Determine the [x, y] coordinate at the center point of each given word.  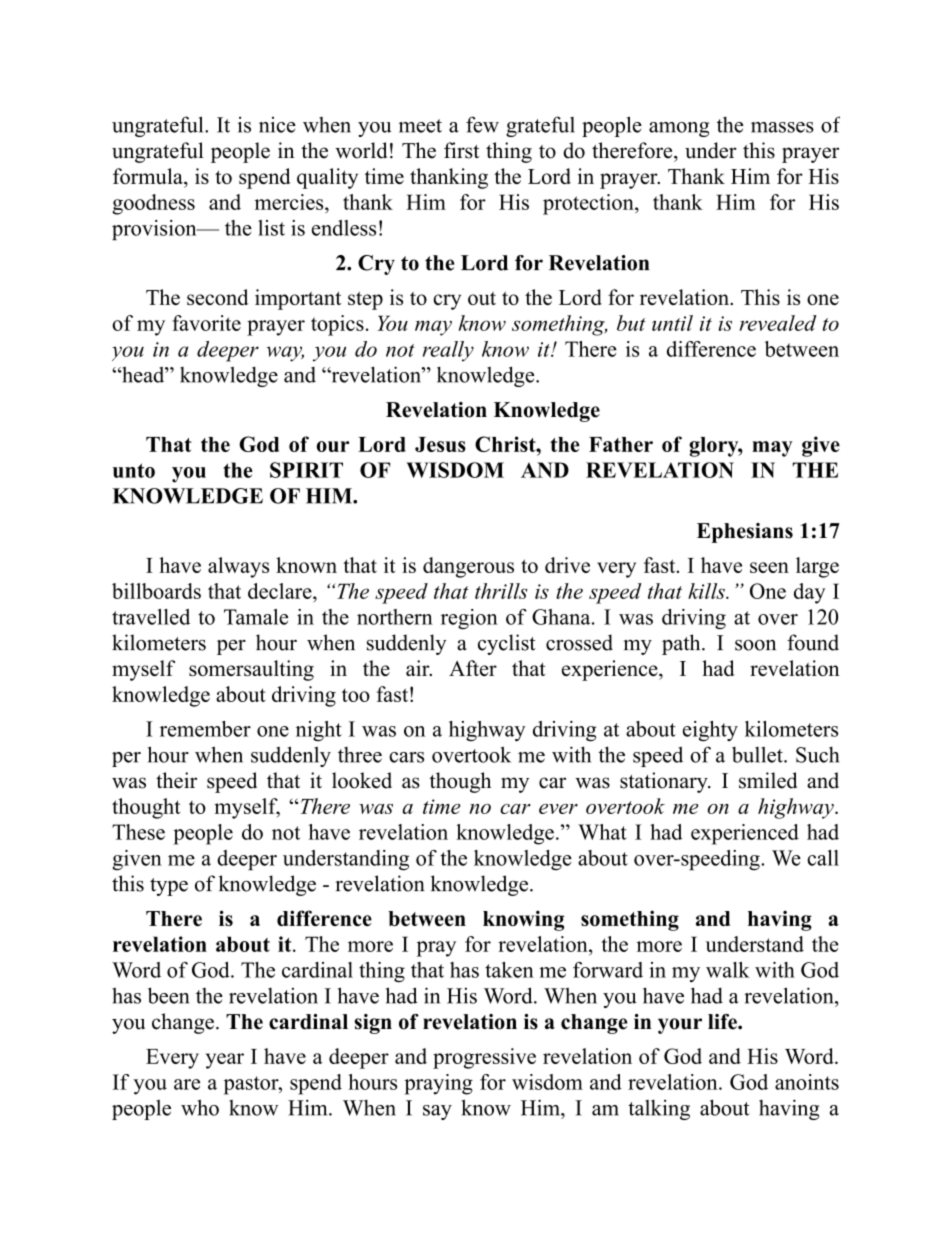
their [176, 780]
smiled [768, 780]
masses [782, 127]
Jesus [440, 444]
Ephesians [745, 533]
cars [406, 757]
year [225, 1061]
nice [277, 125]
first [461, 150]
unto [134, 470]
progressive [484, 1058]
